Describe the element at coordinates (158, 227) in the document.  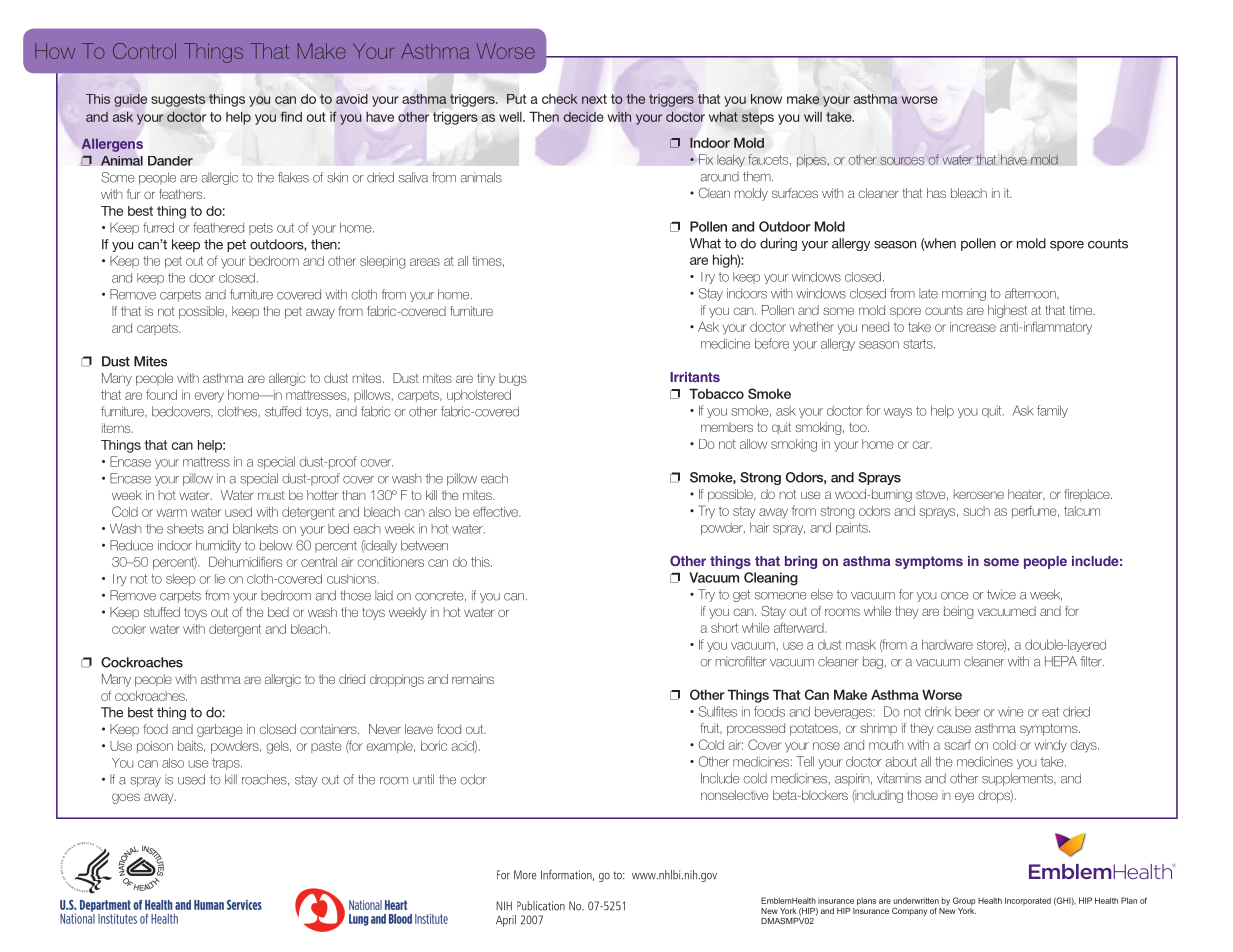
I see `furred` at that location.
